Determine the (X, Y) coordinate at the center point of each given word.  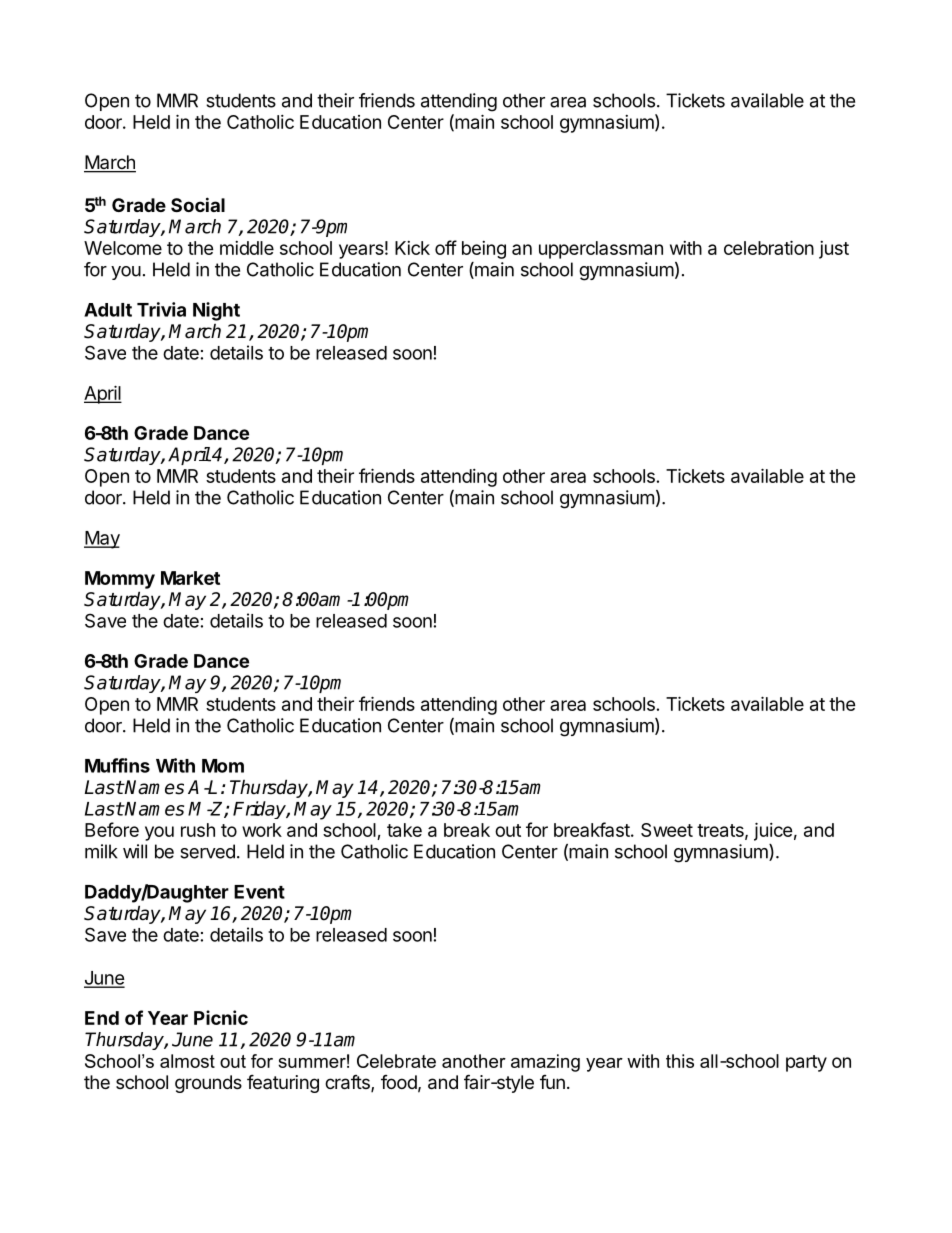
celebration (769, 247)
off (446, 247)
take (404, 830)
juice (773, 831)
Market (190, 578)
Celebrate (396, 1061)
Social (198, 204)
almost (187, 1061)
